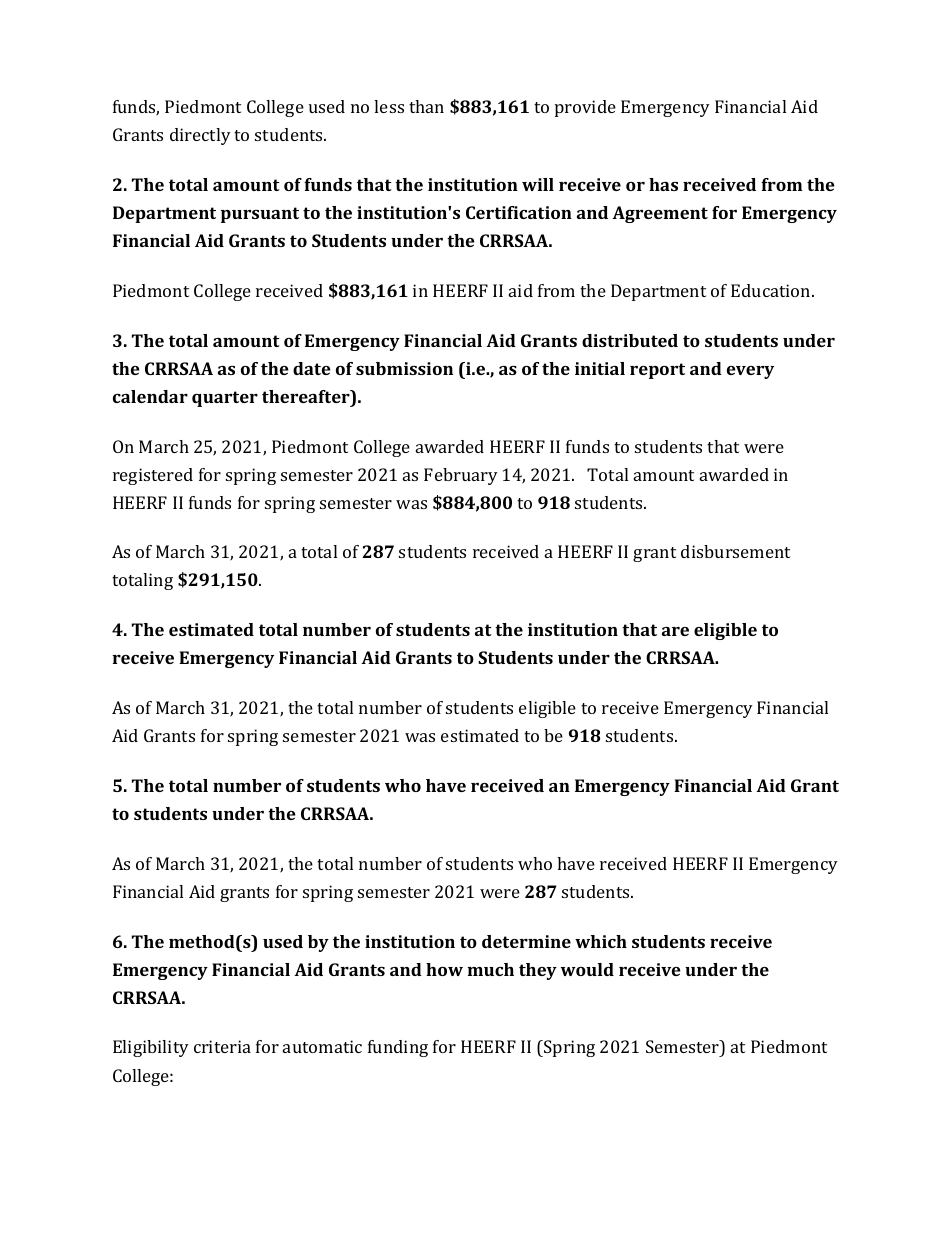  What do you see at coordinates (222, 1046) in the screenshot?
I see `criteria` at bounding box center [222, 1046].
